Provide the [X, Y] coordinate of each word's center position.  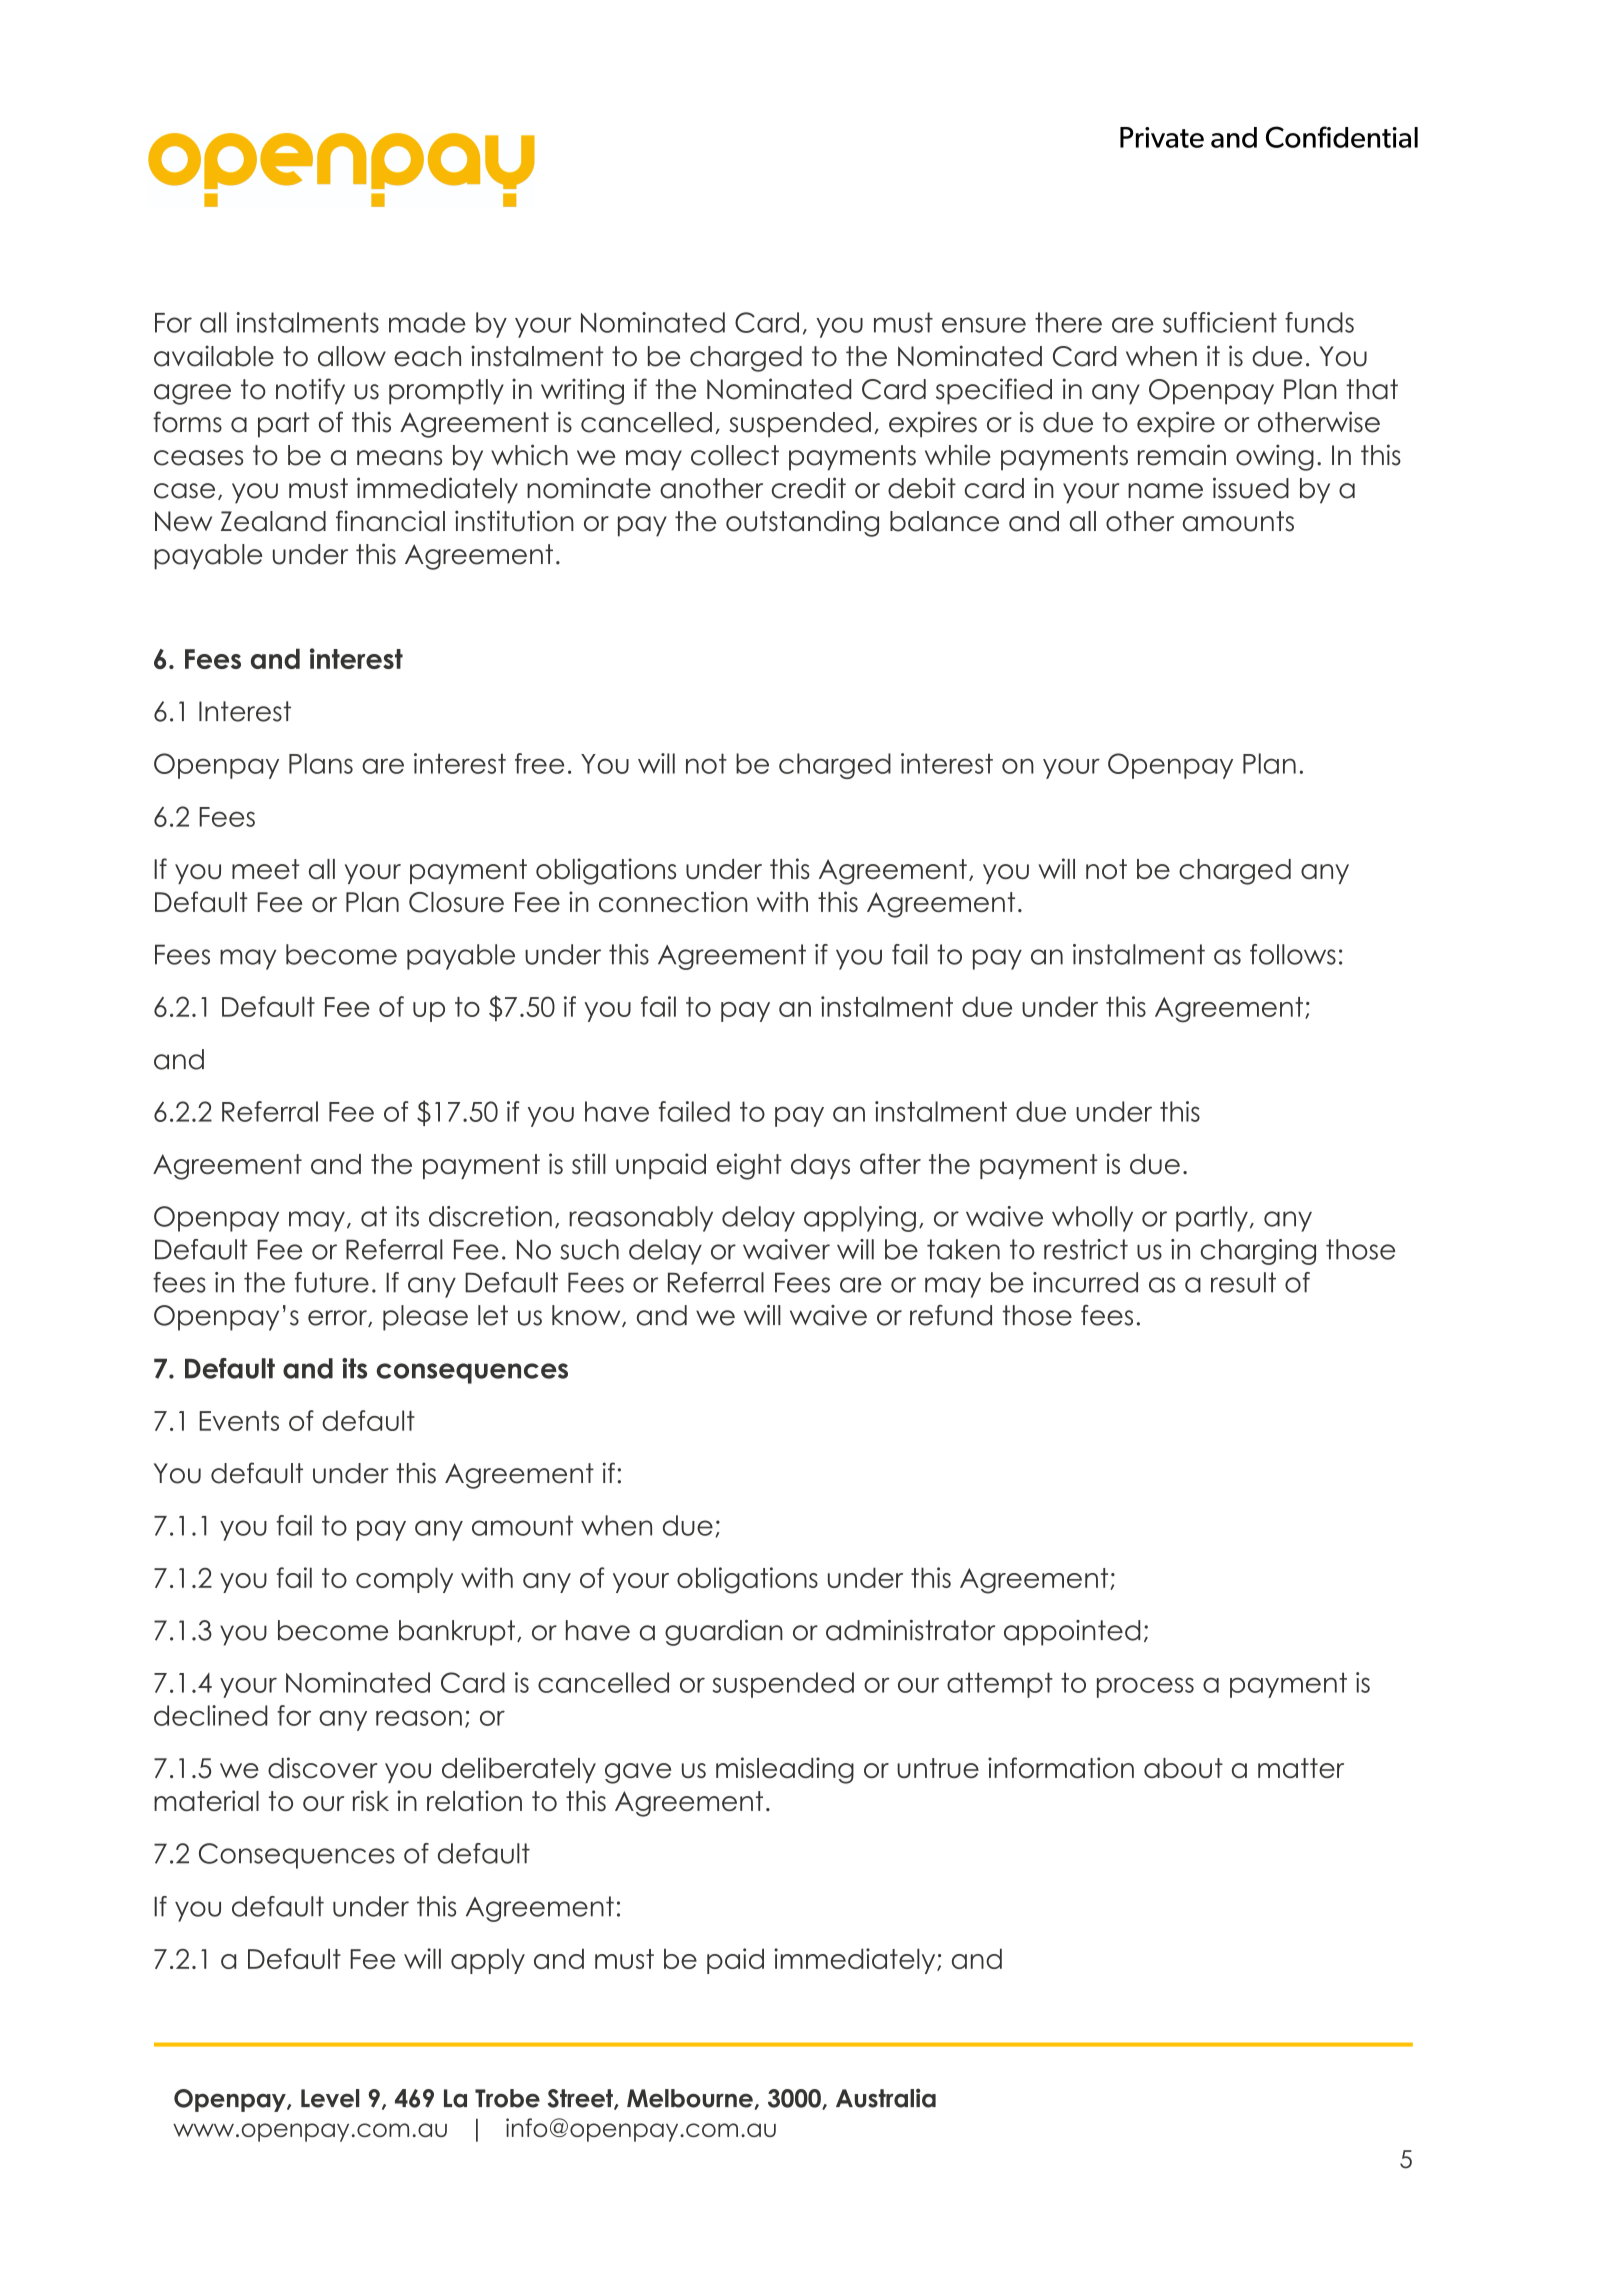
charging [1258, 1252]
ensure [984, 325]
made [427, 322]
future [332, 1282]
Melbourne [690, 2098]
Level [330, 2098]
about [1183, 1768]
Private [1162, 137]
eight [749, 1166]
